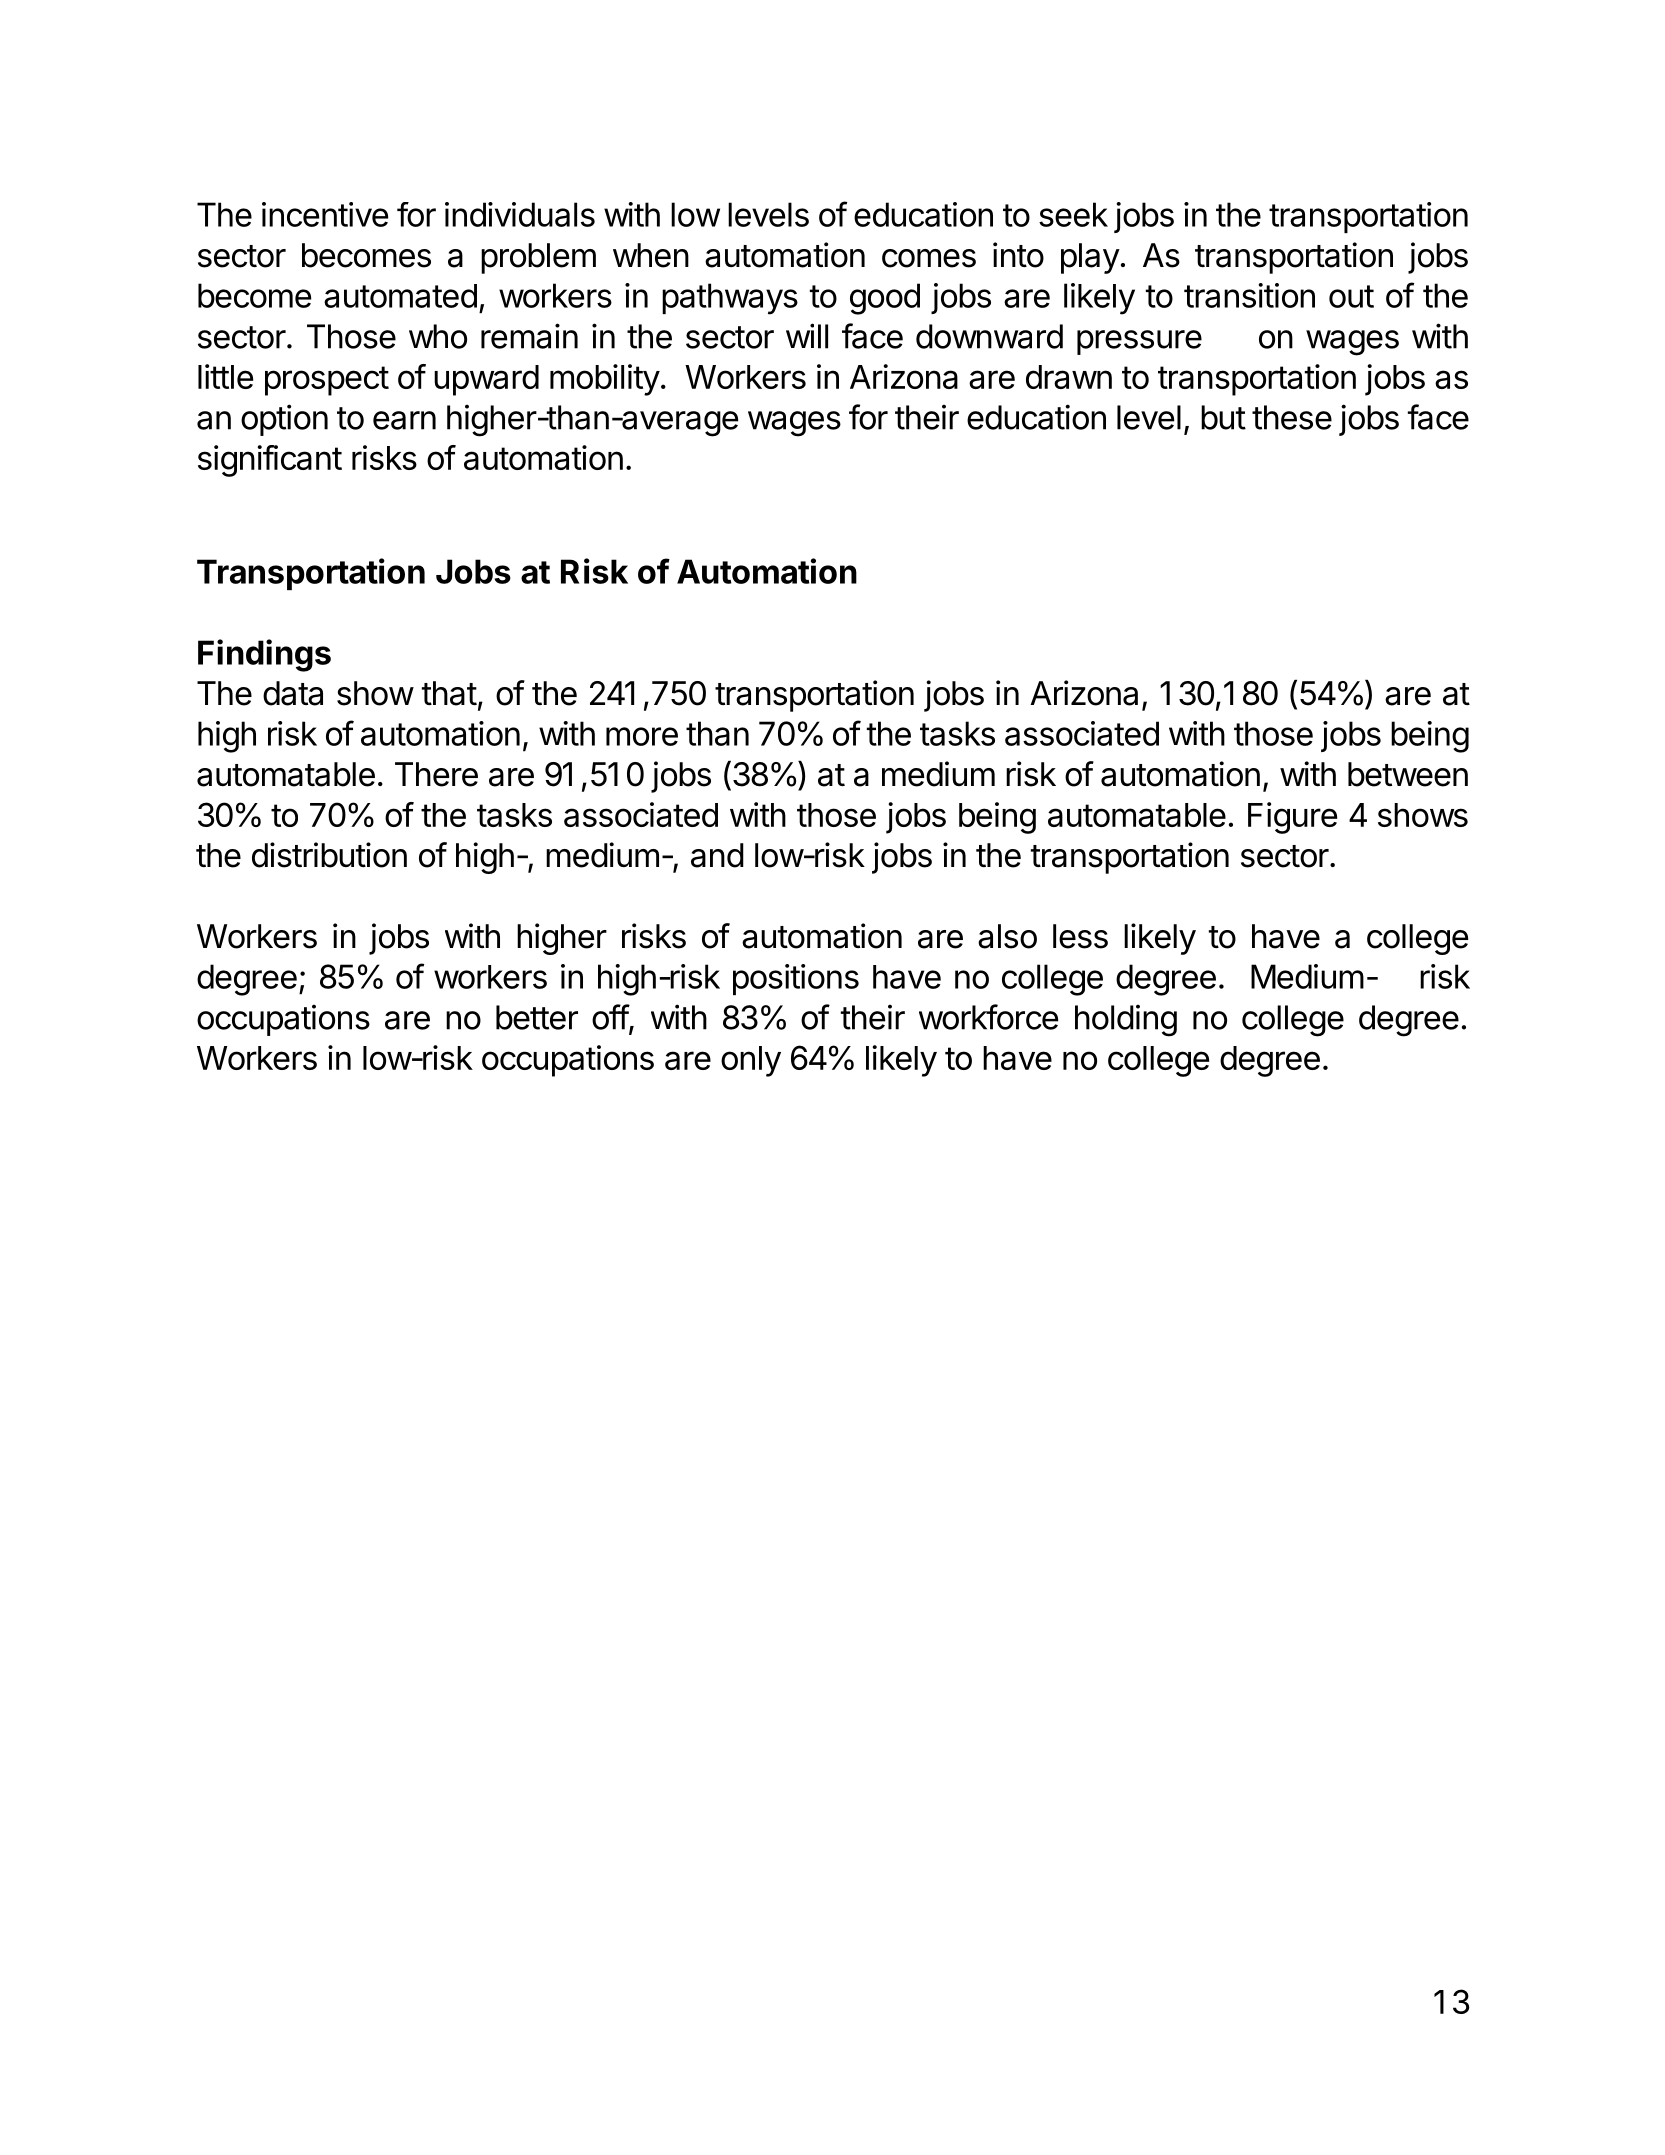  What do you see at coordinates (270, 461) in the document?
I see `significant` at bounding box center [270, 461].
